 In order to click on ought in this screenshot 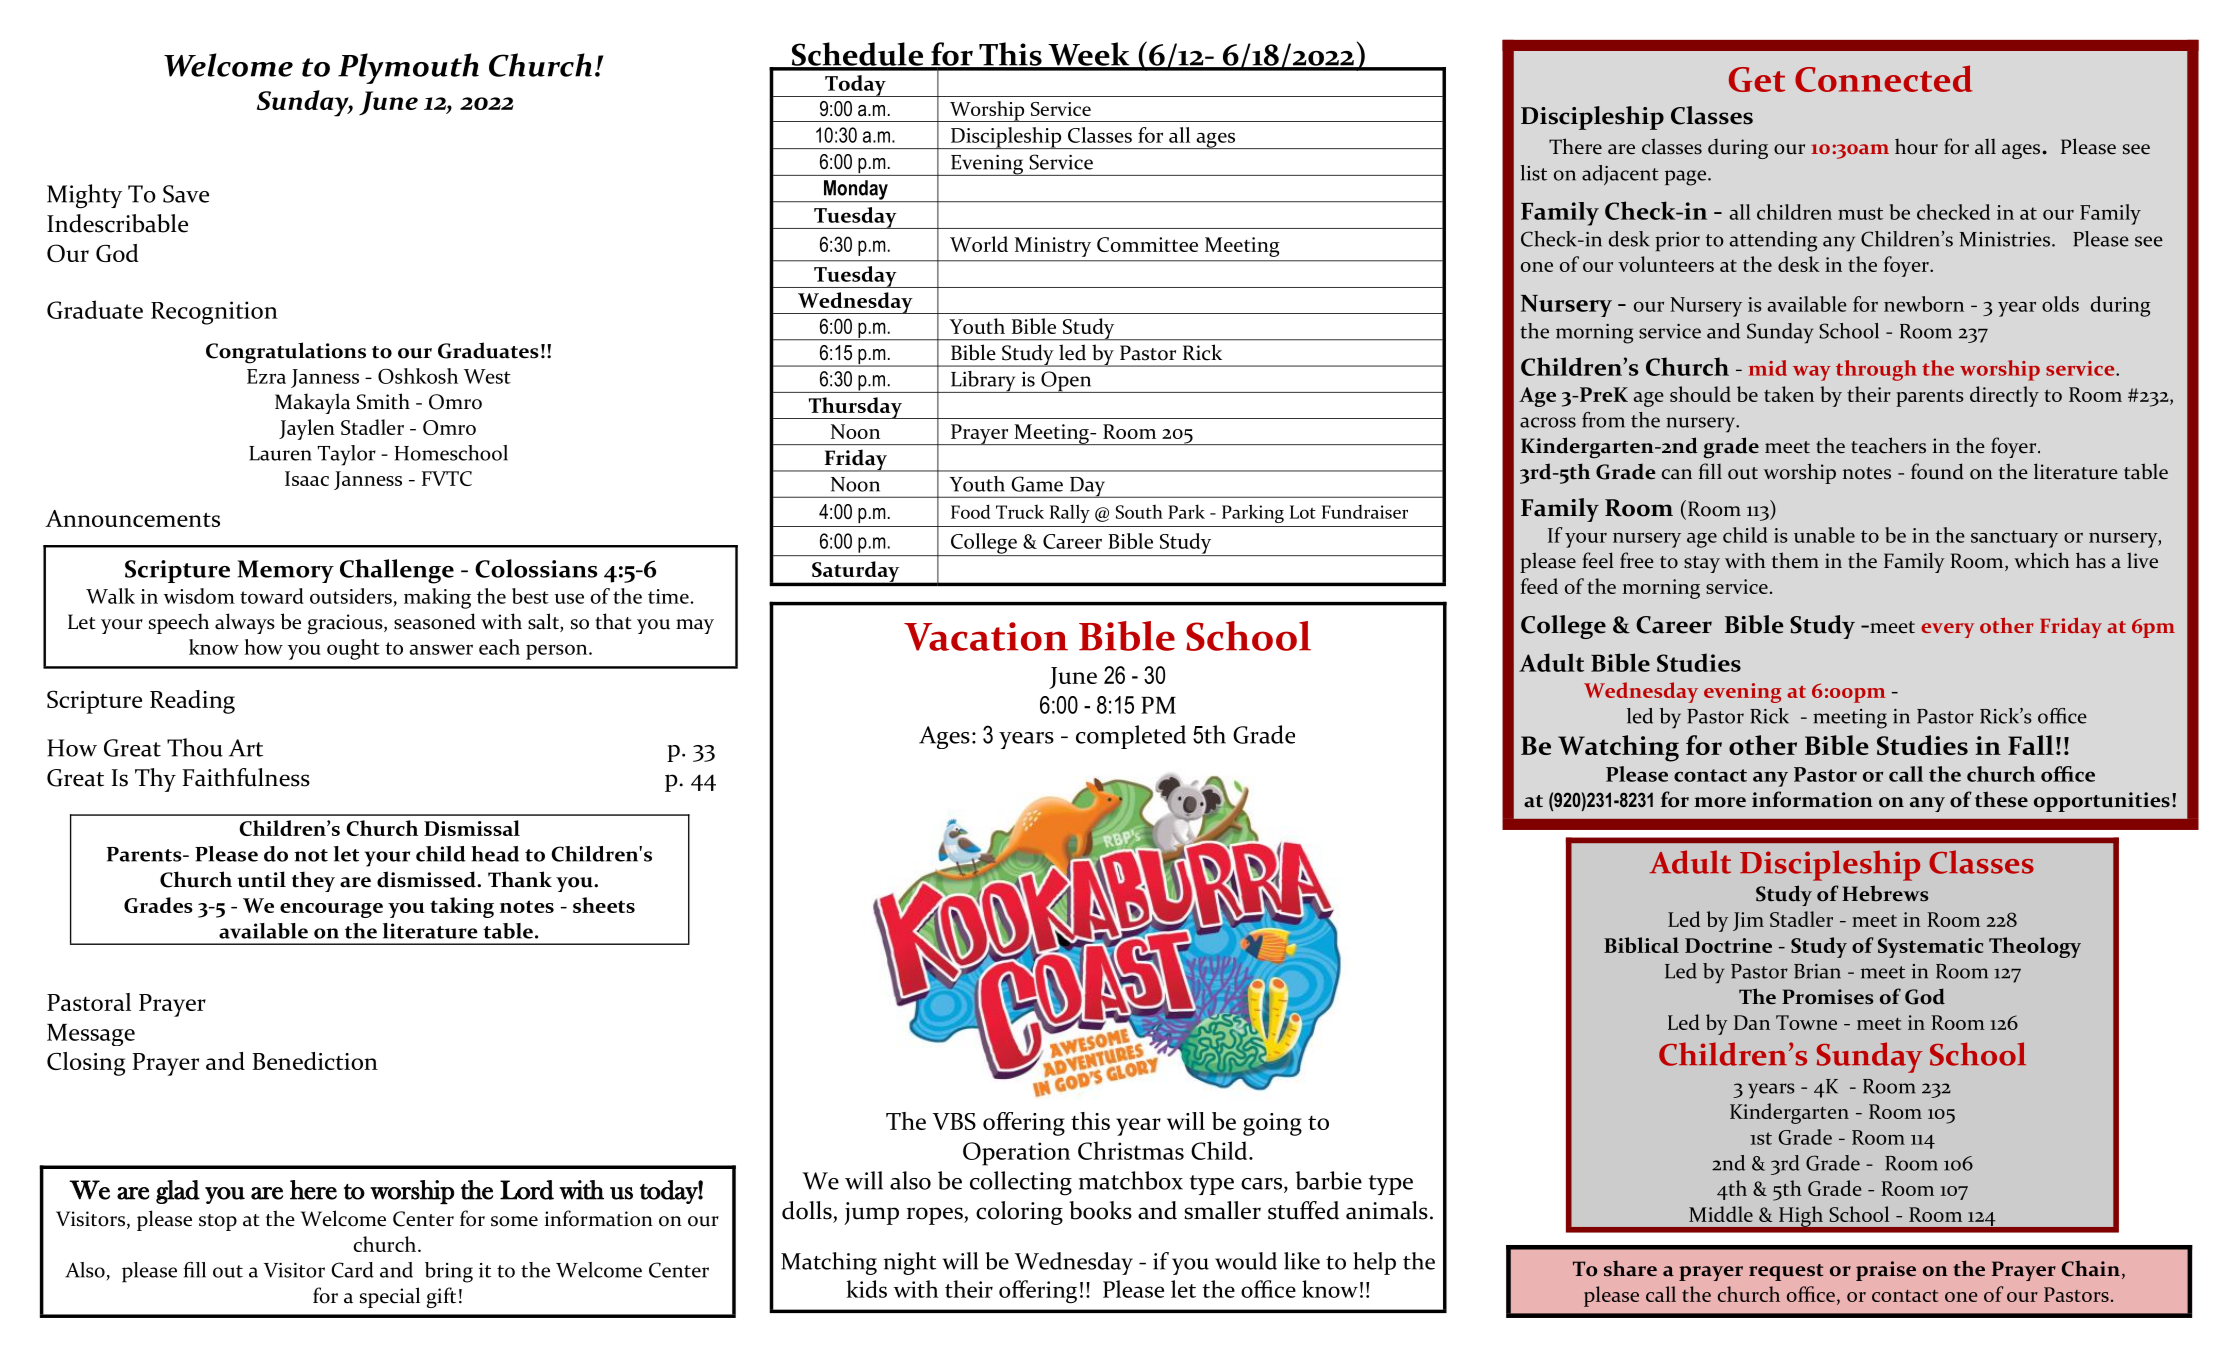, I will do `click(353, 649)`.
